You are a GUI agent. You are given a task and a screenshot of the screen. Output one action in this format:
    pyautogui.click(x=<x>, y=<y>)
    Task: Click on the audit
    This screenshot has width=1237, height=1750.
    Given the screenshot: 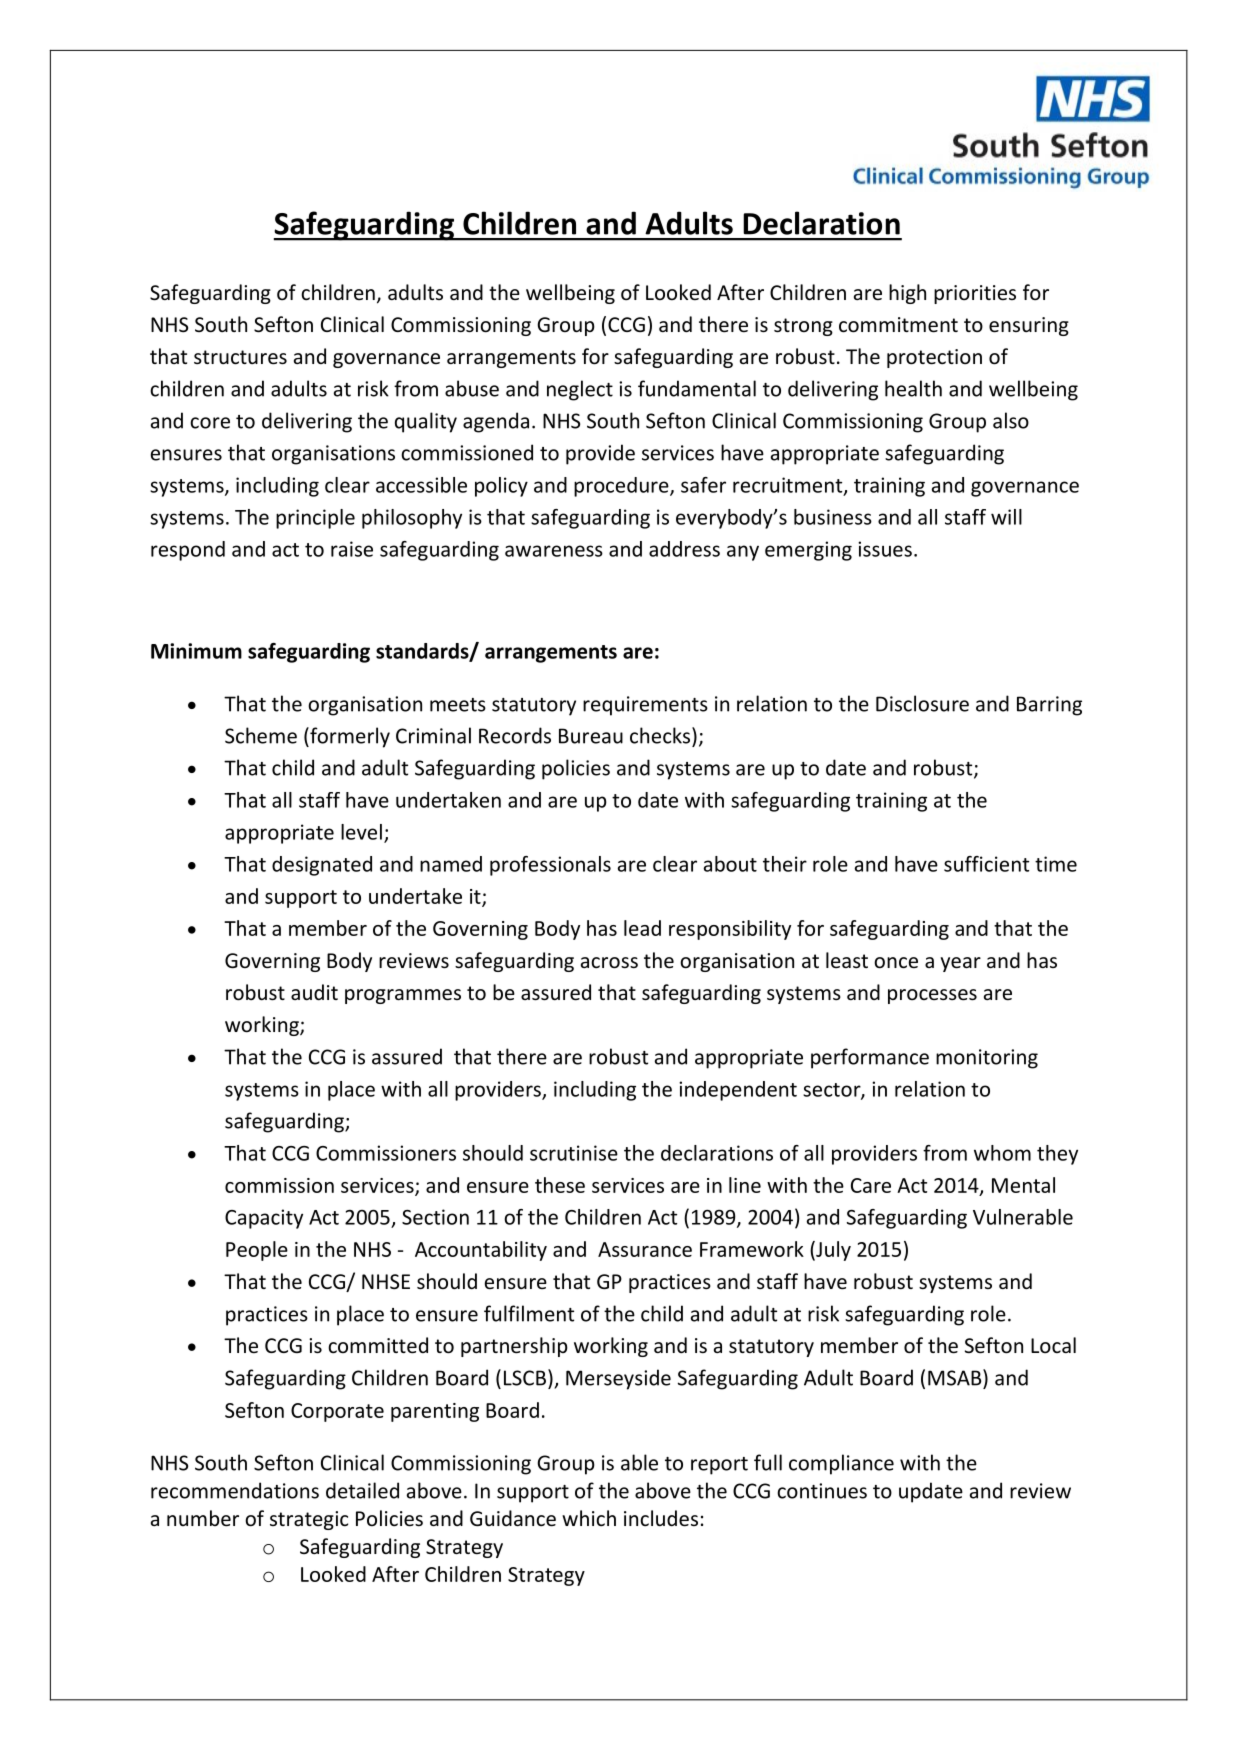 What is the action you would take?
    pyautogui.click(x=314, y=992)
